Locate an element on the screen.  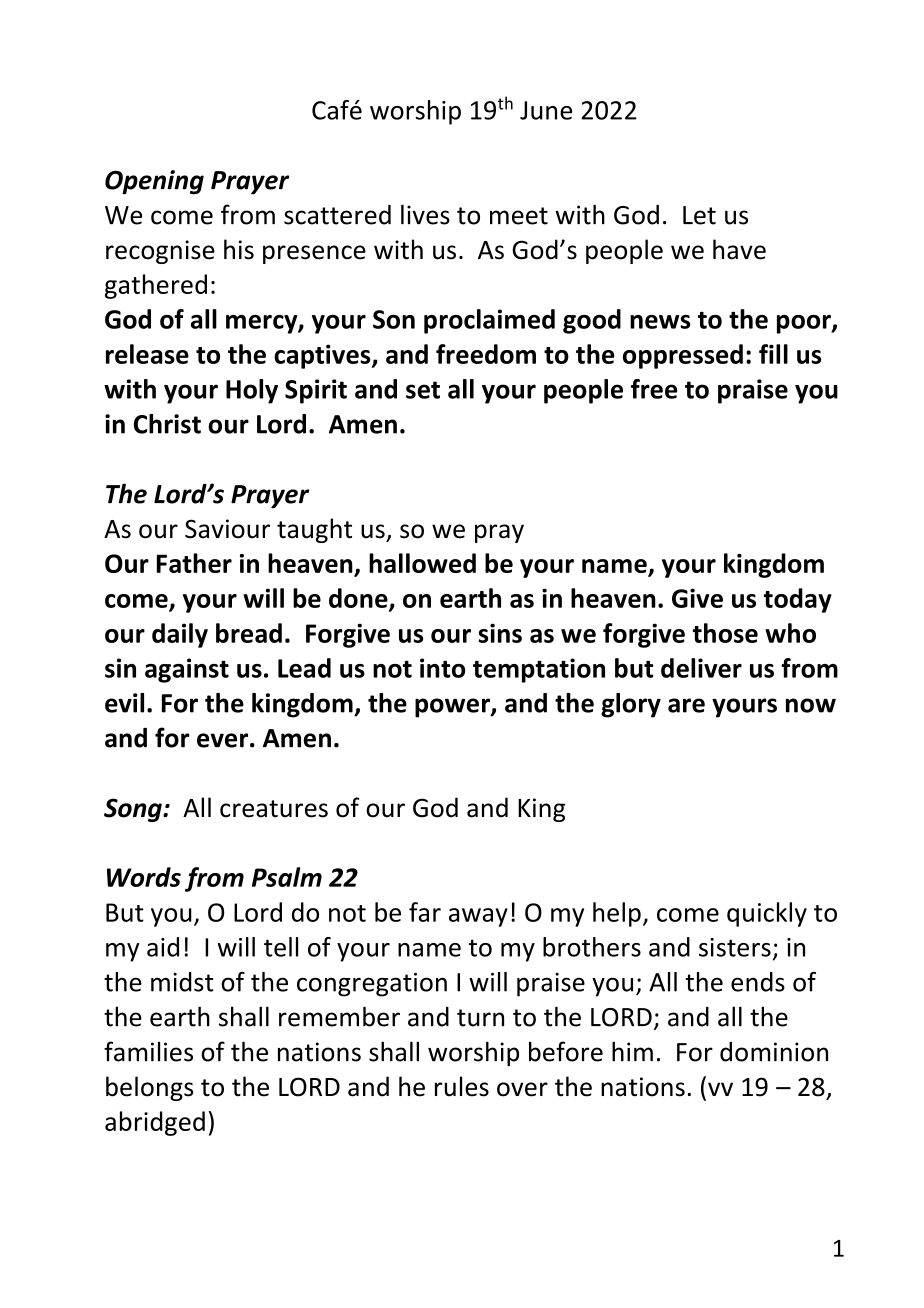
Opening is located at coordinates (154, 182).
